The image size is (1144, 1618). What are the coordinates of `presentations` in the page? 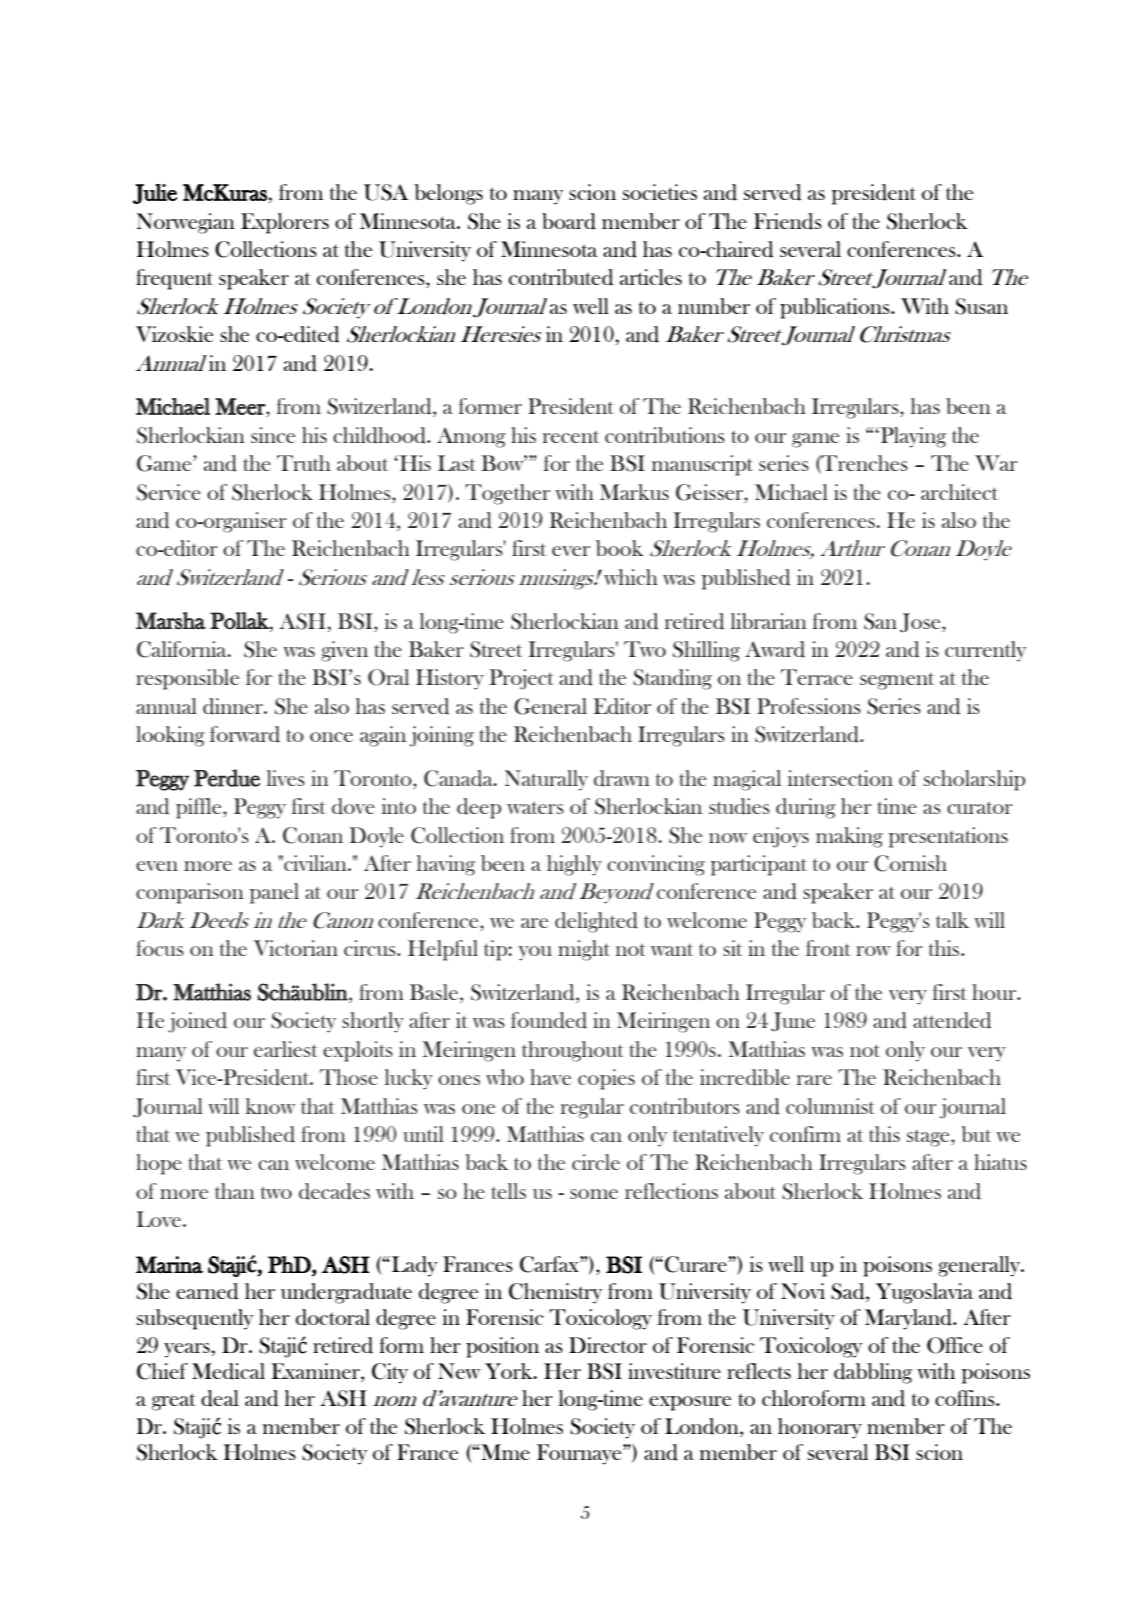 It's located at (948, 837).
